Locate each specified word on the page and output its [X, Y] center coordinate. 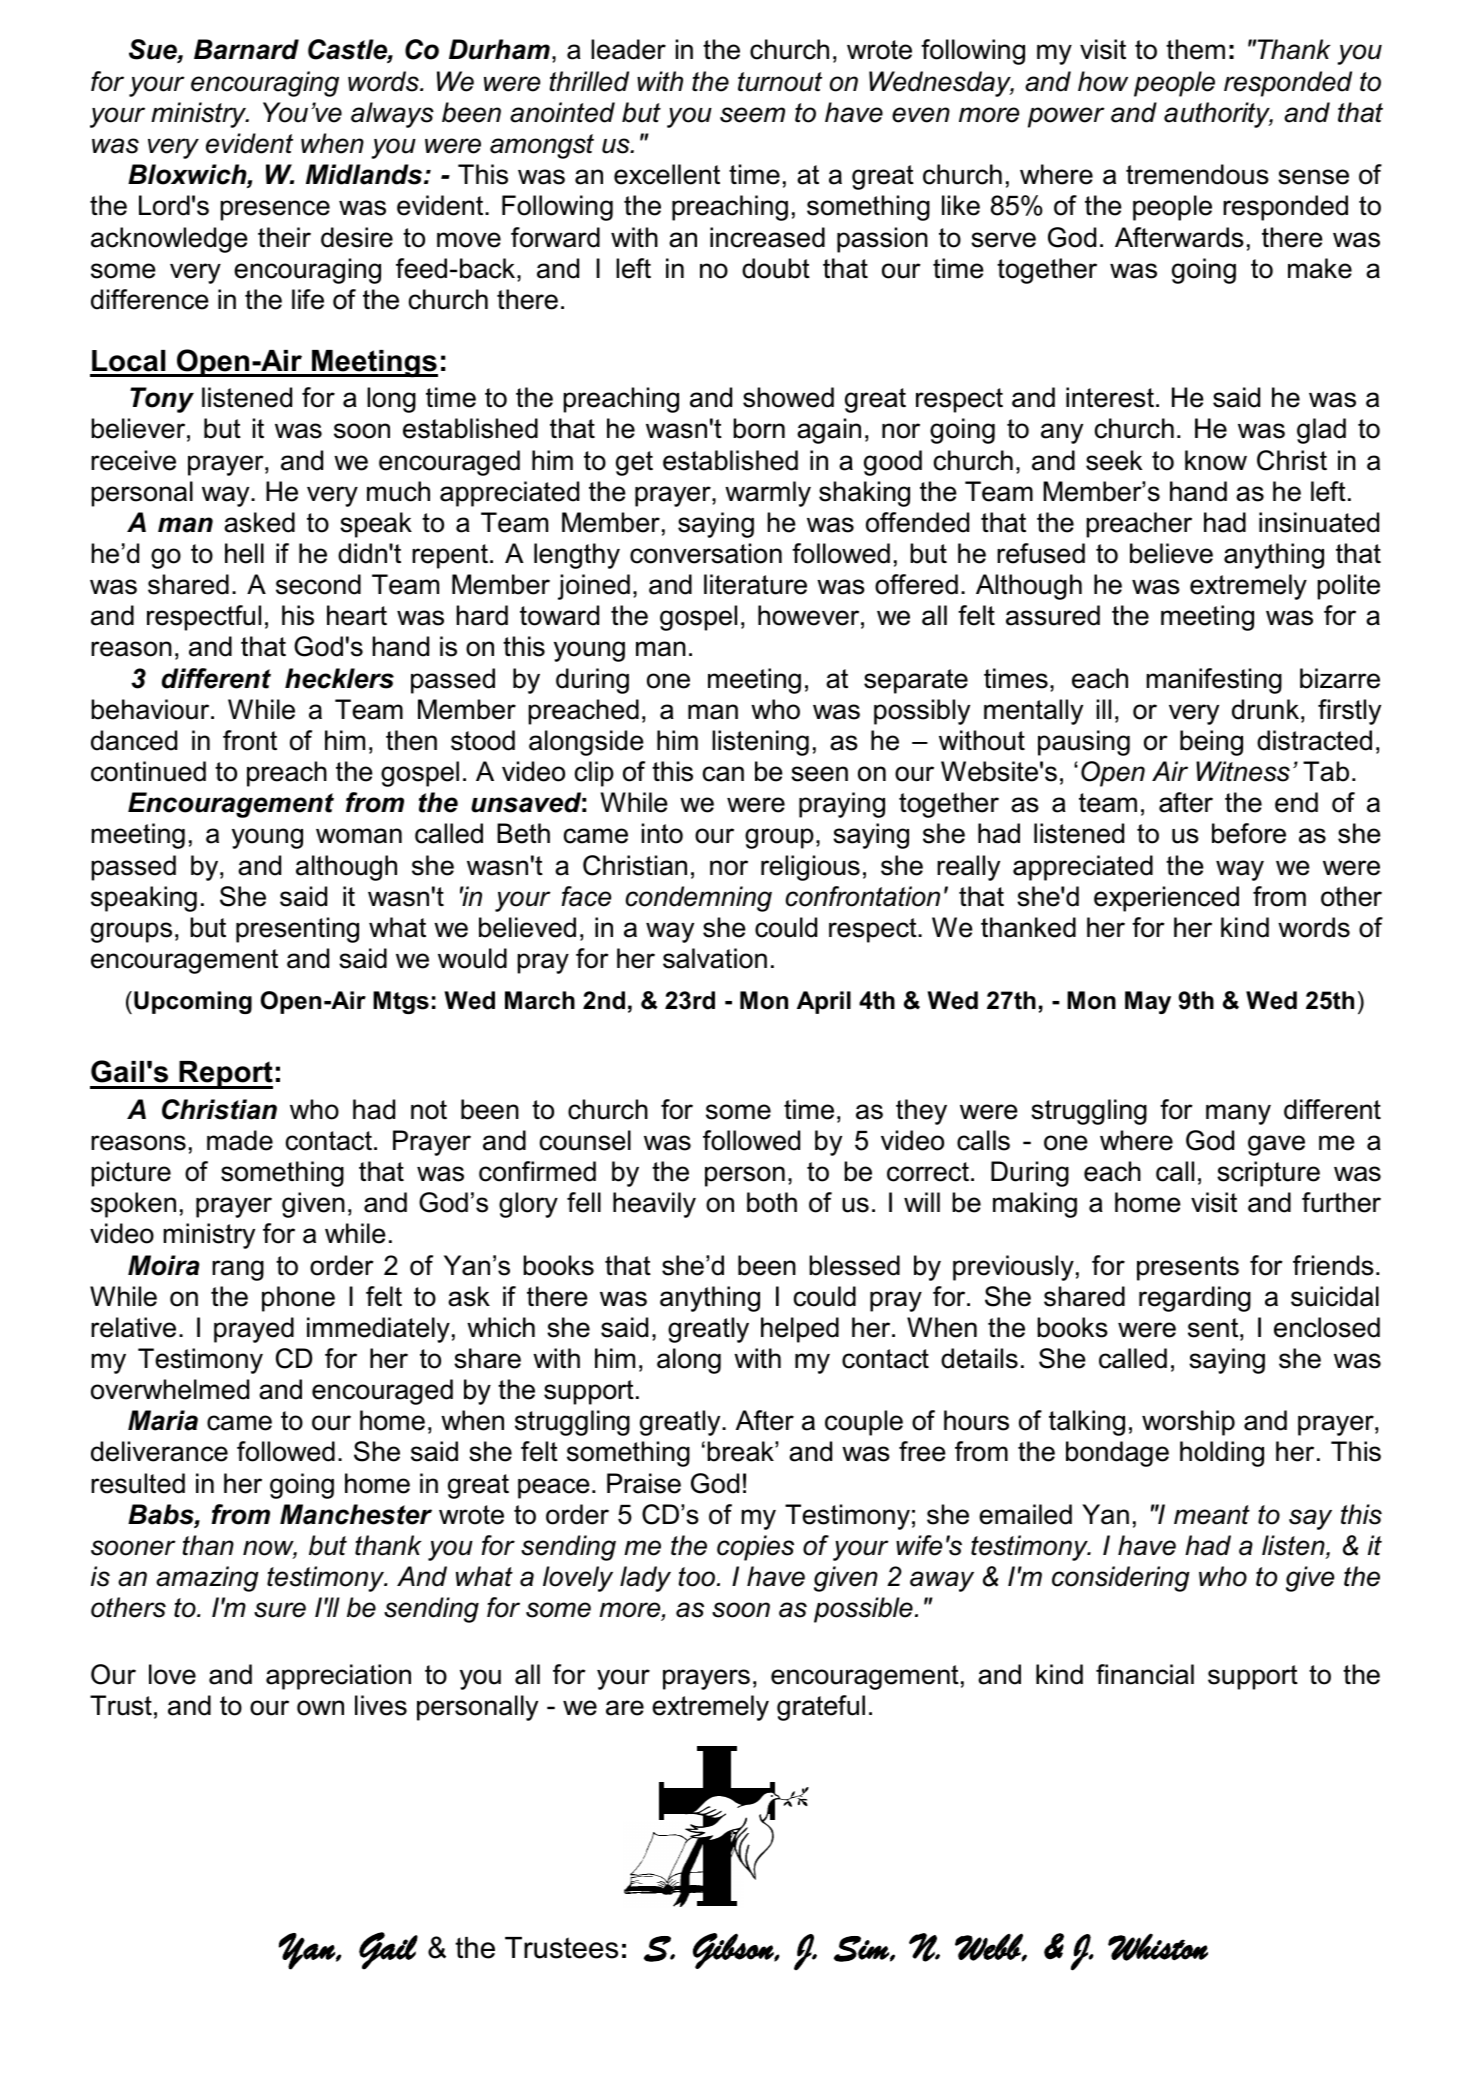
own [320, 1708]
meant [1212, 1515]
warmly [768, 494]
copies [755, 1548]
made [240, 1140]
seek [1114, 460]
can [723, 774]
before [1249, 833]
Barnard [246, 49]
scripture [1268, 1174]
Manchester [356, 1514]
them [1195, 49]
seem [752, 115]
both [772, 1202]
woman [359, 836]
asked [259, 522]
